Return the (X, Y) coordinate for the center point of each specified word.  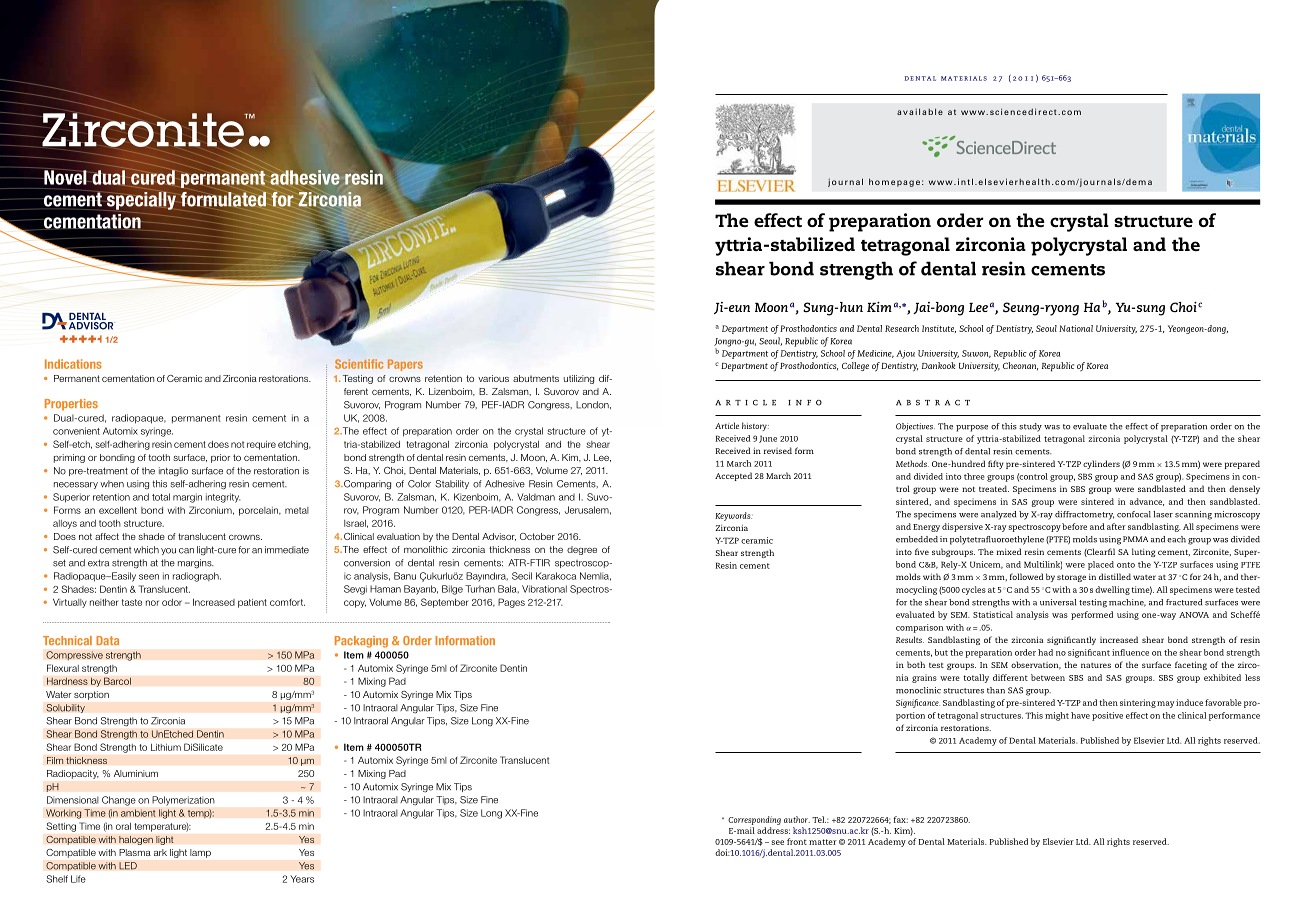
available (920, 111)
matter (823, 842)
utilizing (579, 379)
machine (1127, 603)
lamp (200, 853)
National (1076, 328)
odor (172, 602)
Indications (73, 364)
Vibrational (544, 589)
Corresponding (754, 820)
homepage (894, 182)
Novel (65, 176)
